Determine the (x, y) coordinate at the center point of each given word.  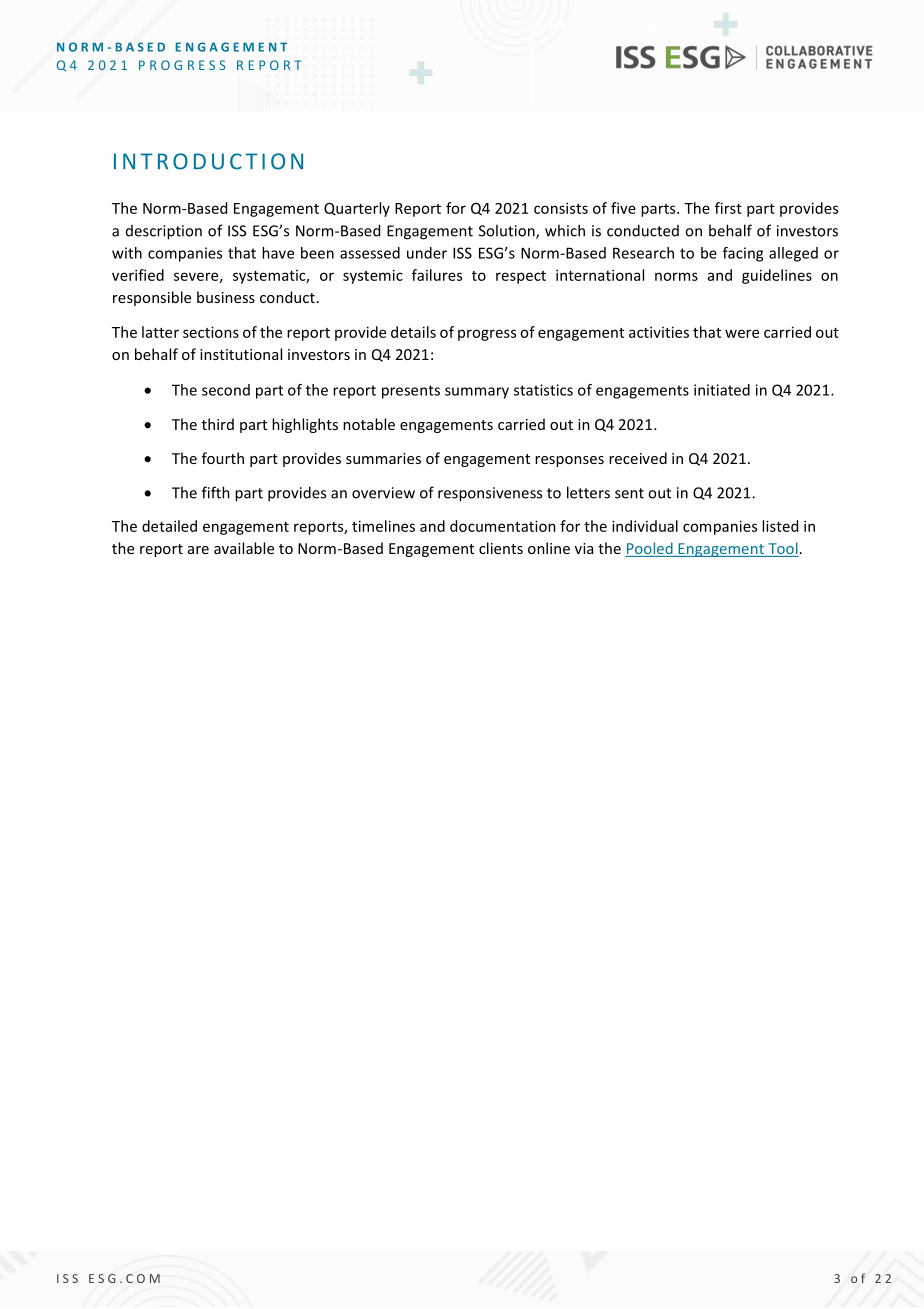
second (226, 390)
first (728, 208)
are (198, 550)
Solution (508, 231)
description (164, 232)
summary (477, 393)
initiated (722, 390)
